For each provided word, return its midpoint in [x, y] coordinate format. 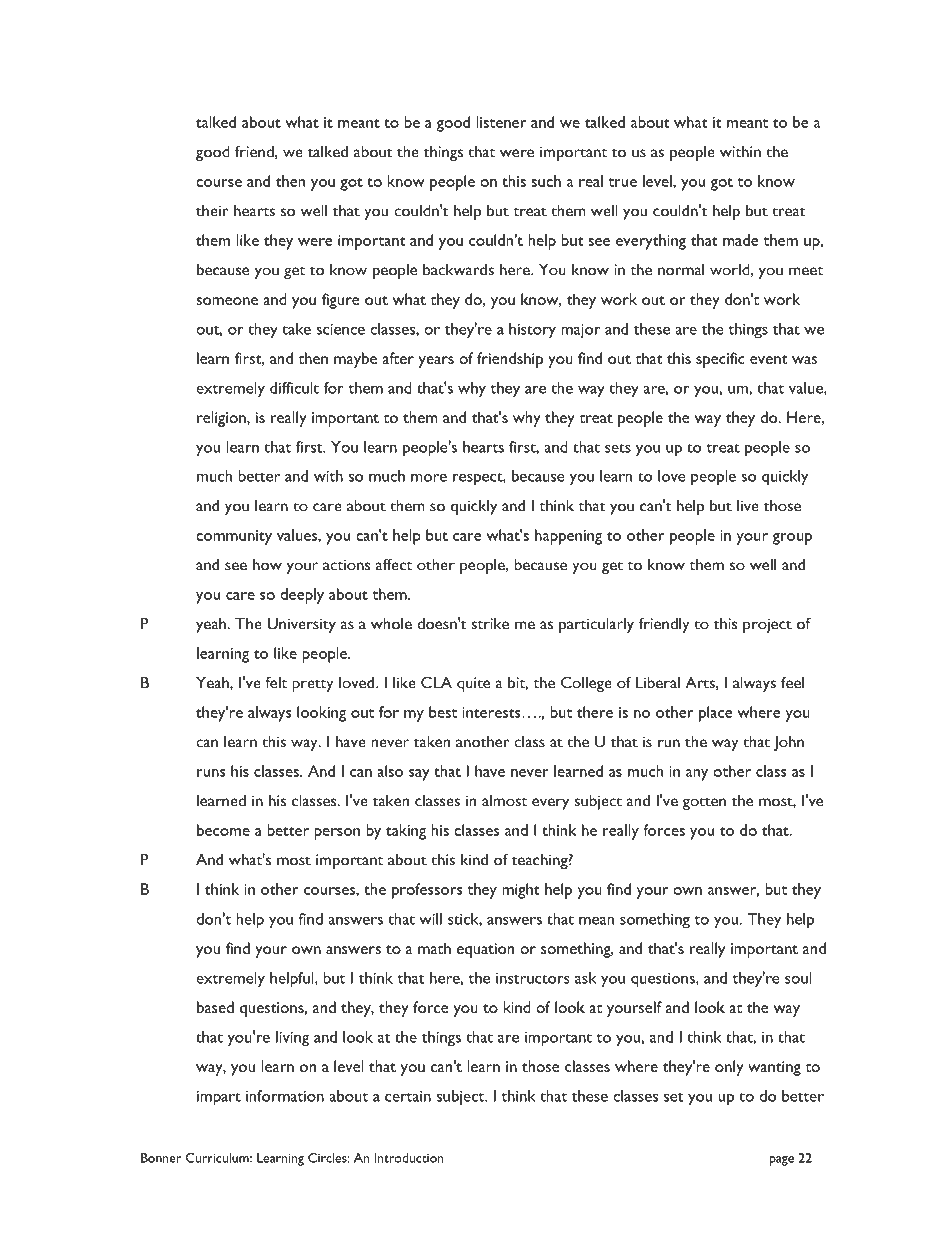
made [740, 240]
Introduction [409, 1158]
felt [276, 682]
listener [501, 122]
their [212, 210]
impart [219, 1098]
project [767, 625]
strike [490, 623]
